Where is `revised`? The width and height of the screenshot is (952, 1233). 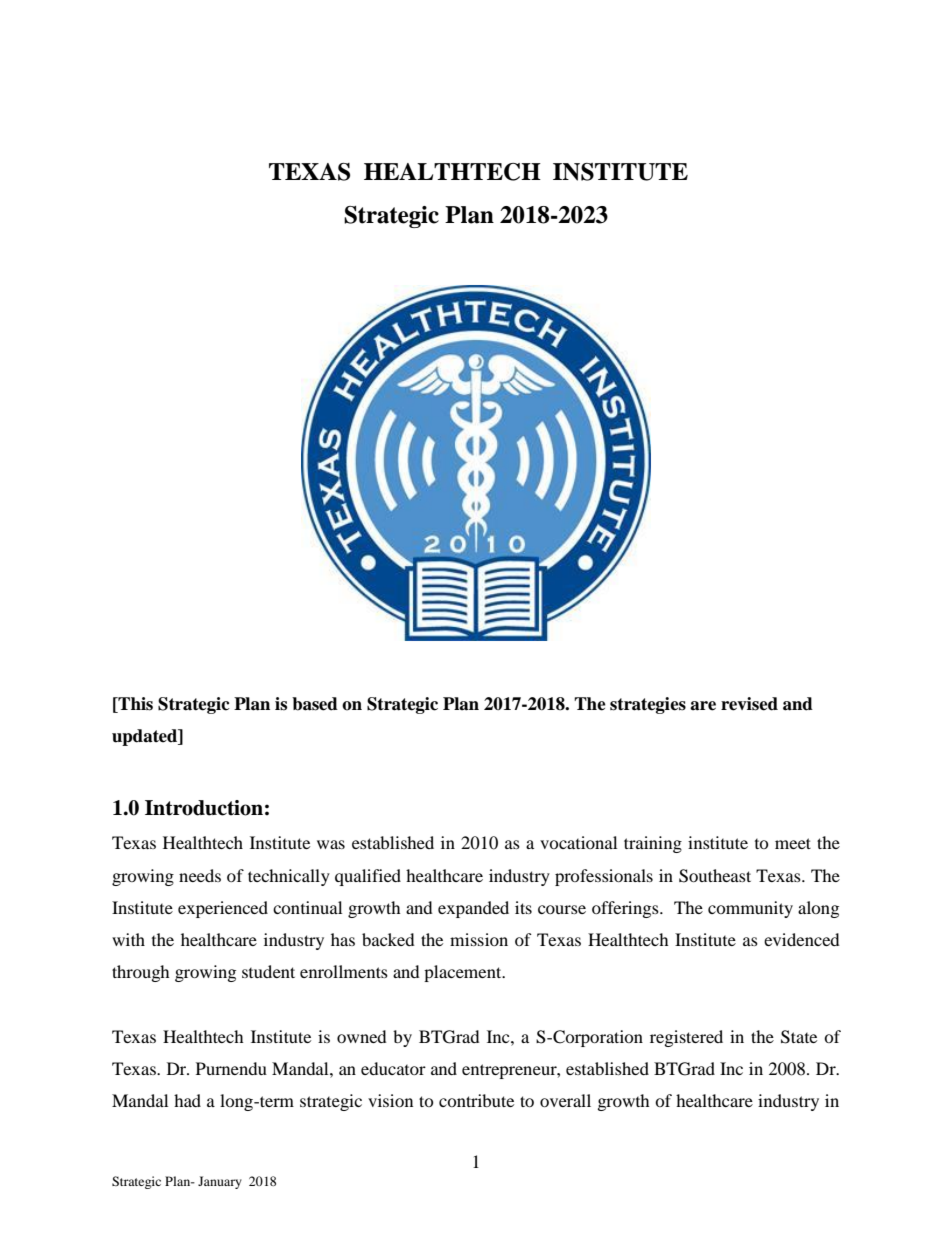
revised is located at coordinates (749, 704).
